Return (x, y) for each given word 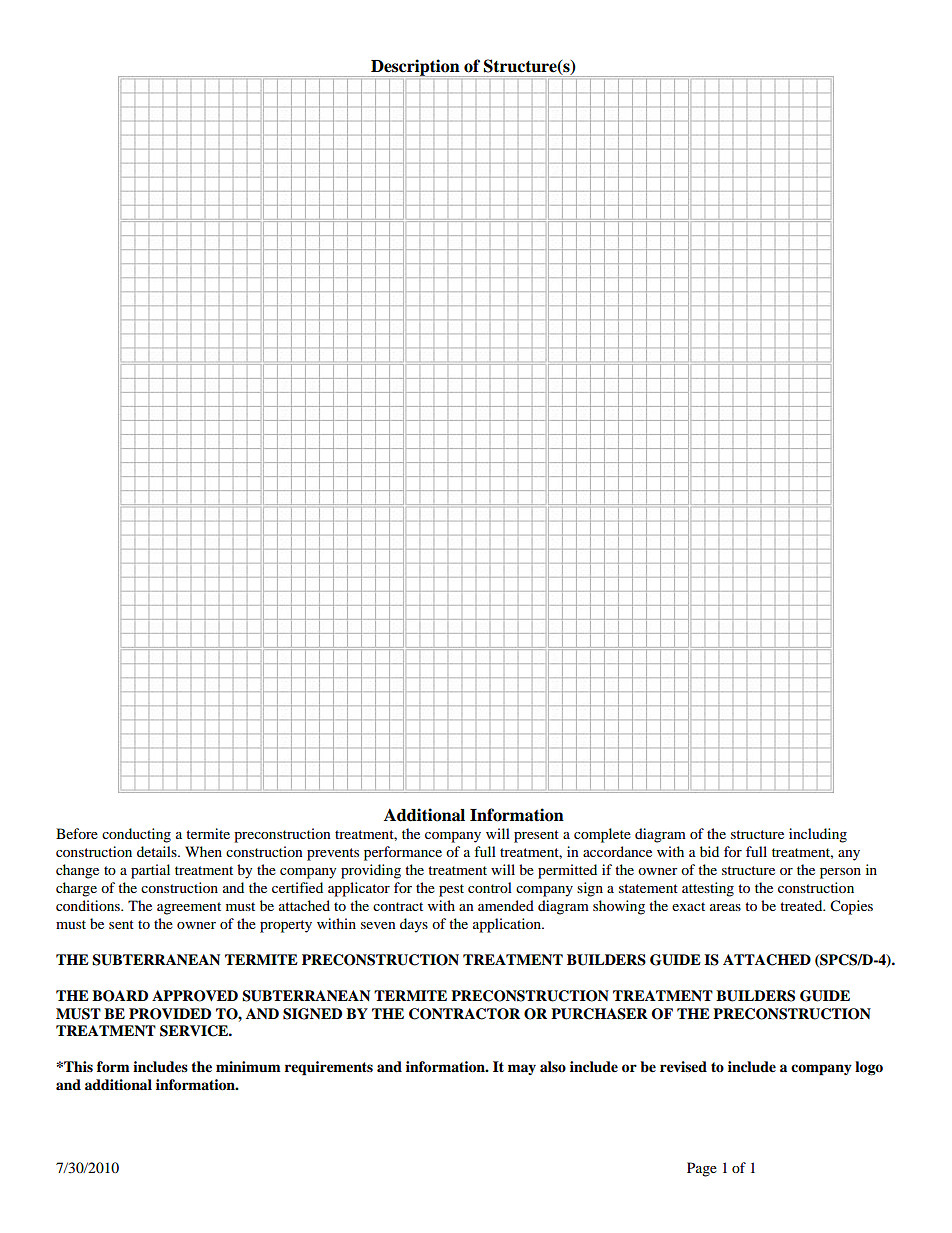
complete (602, 835)
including (818, 835)
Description (415, 68)
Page (702, 1169)
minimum (248, 1066)
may (522, 1069)
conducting (136, 835)
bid (709, 851)
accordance (617, 851)
